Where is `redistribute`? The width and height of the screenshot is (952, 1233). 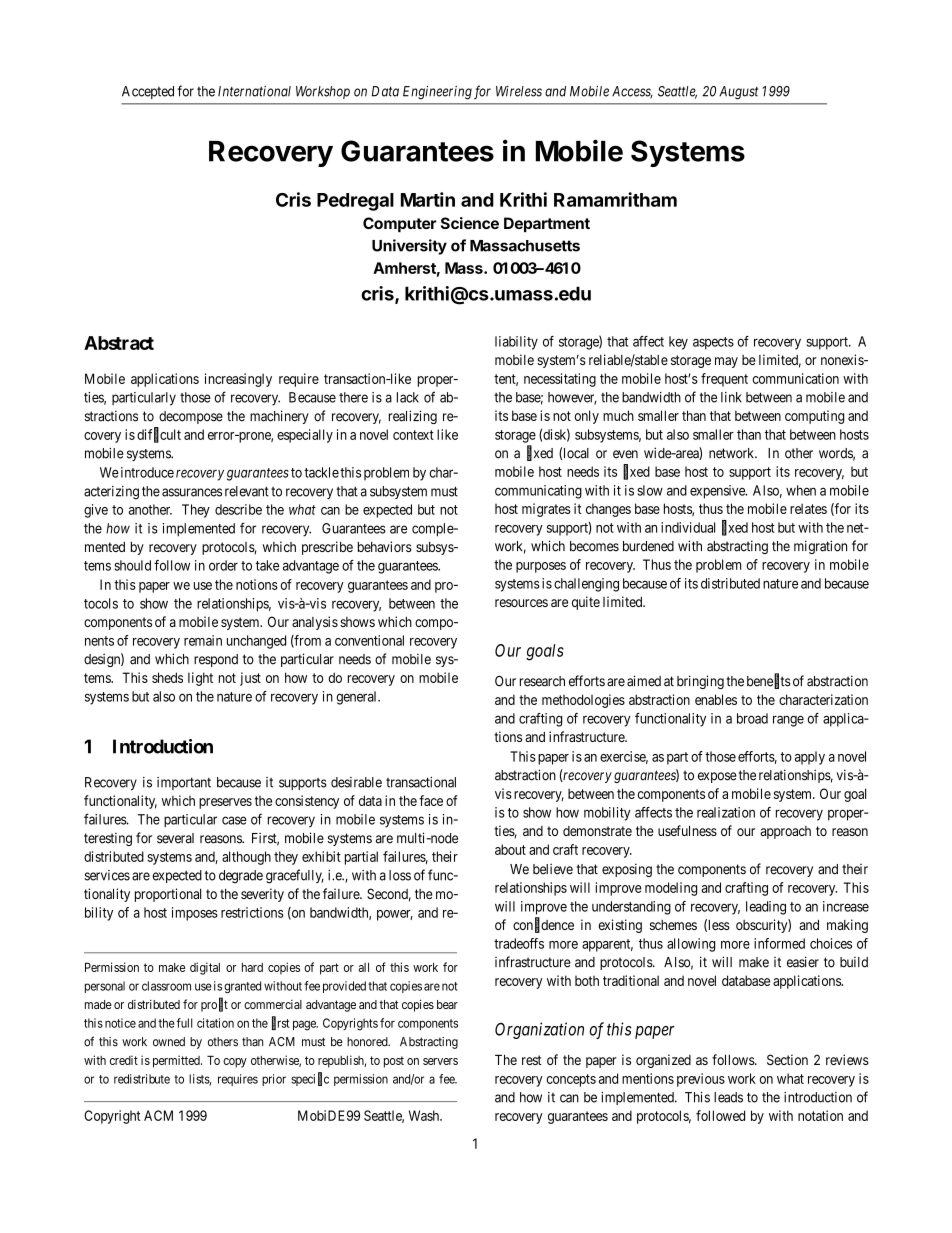
redistribute is located at coordinates (142, 1079).
